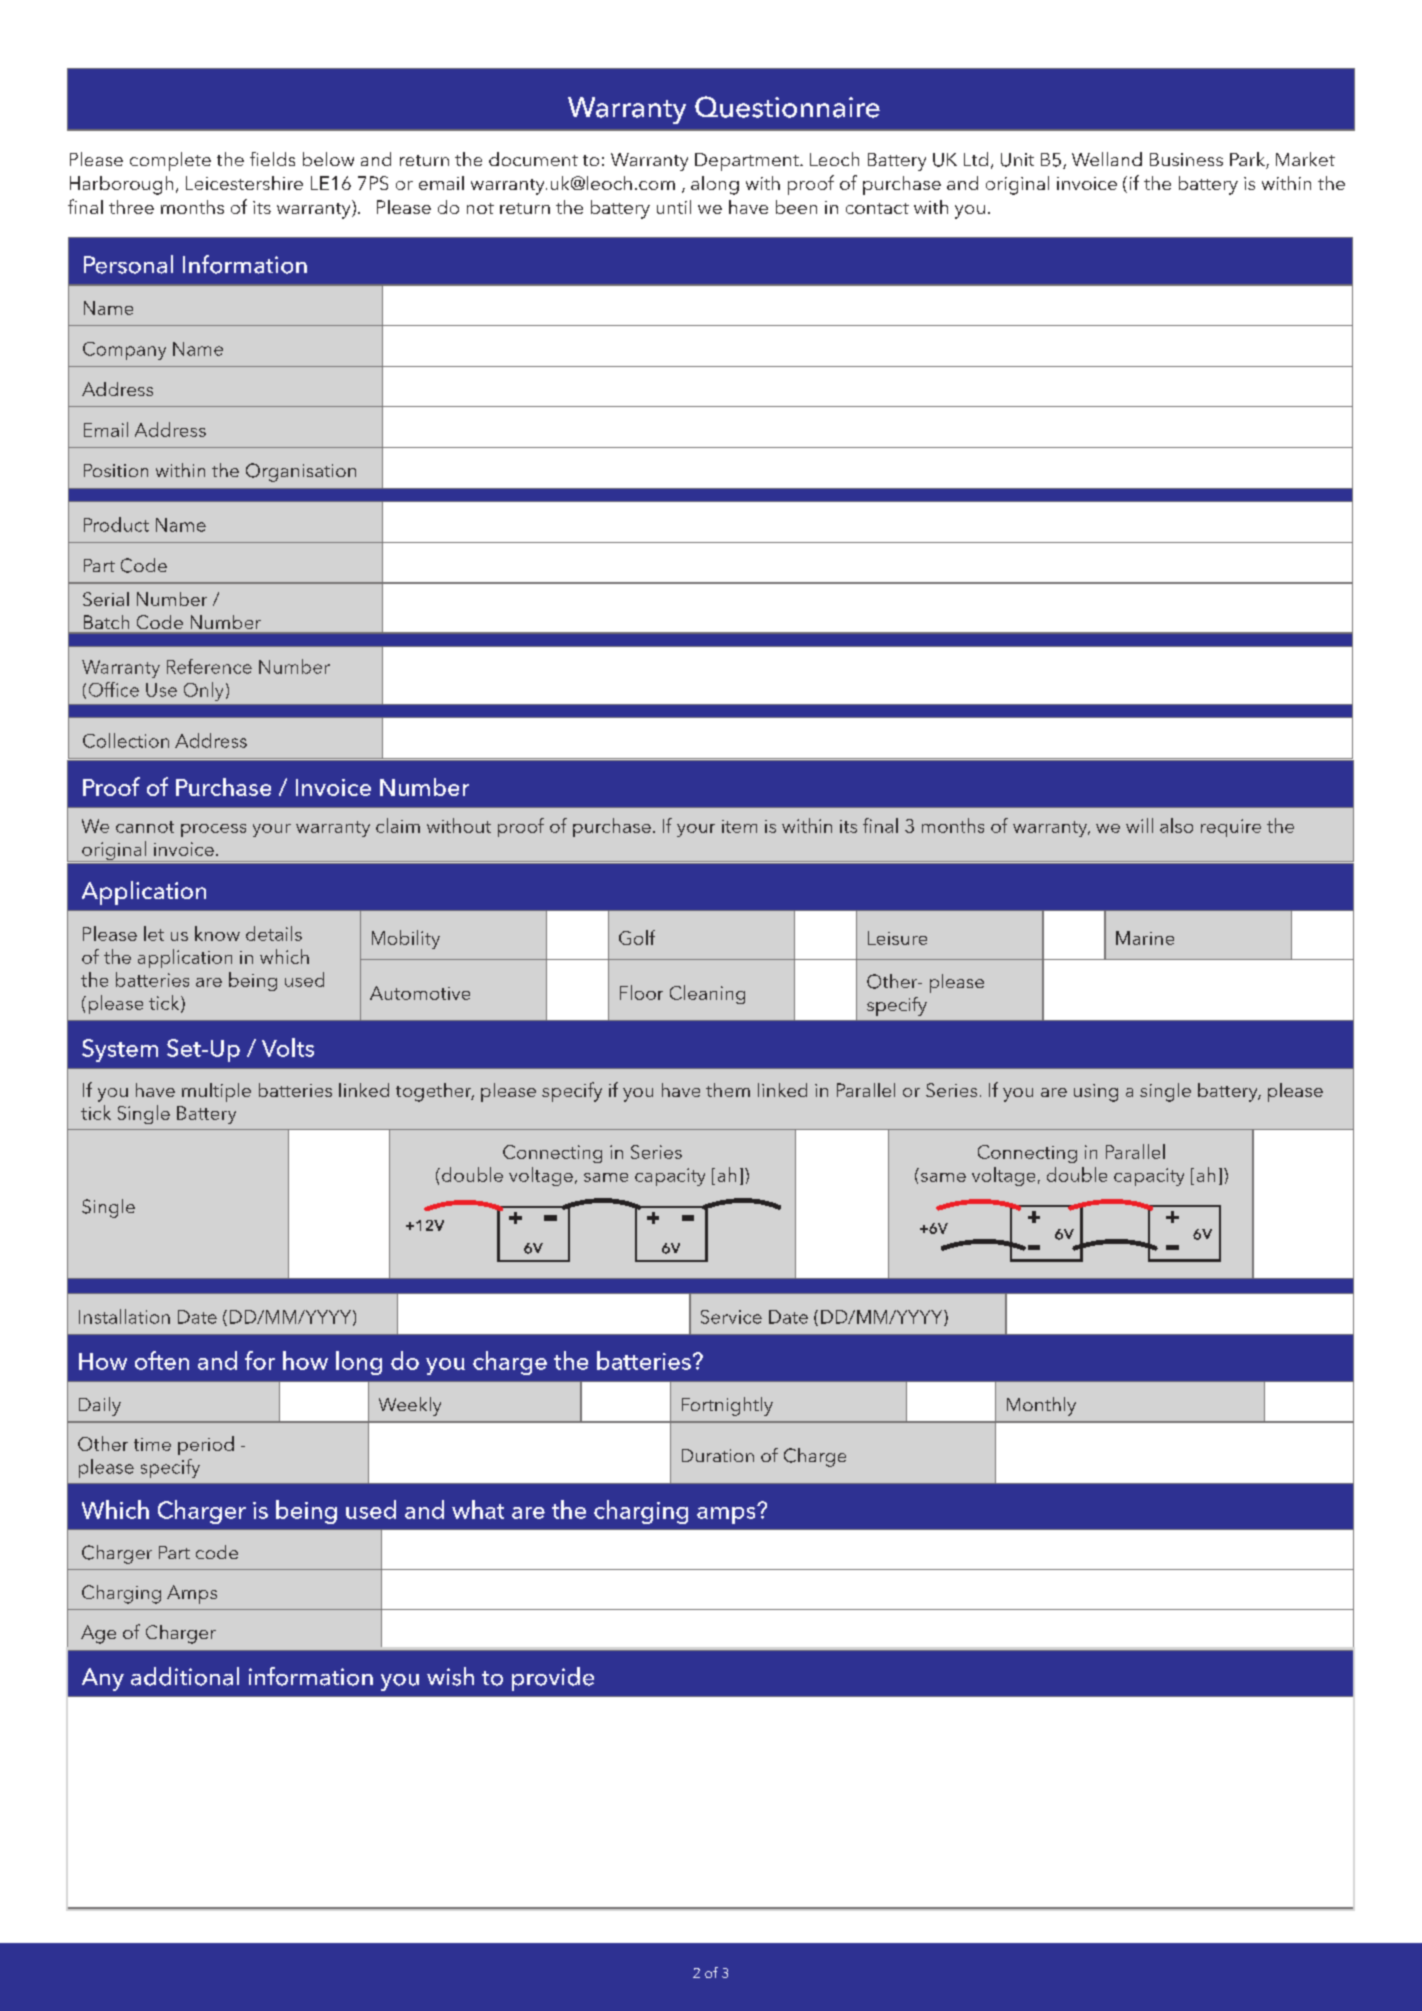  Describe the element at coordinates (674, 207) in the screenshot. I see `until` at that location.
